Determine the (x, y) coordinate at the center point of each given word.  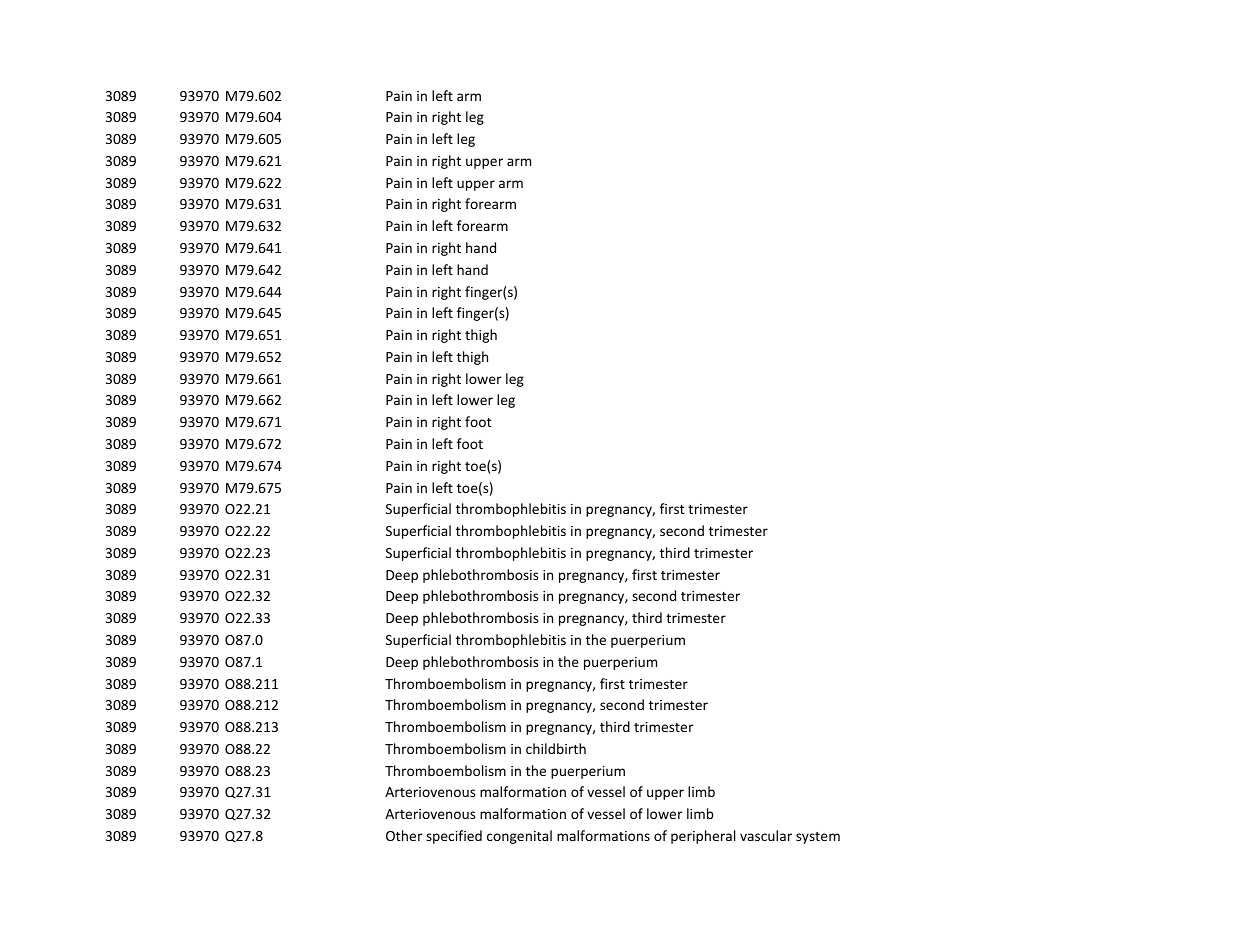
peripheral (703, 837)
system (818, 838)
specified (454, 837)
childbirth (556, 748)
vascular (766, 835)
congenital (519, 837)
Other (404, 835)
